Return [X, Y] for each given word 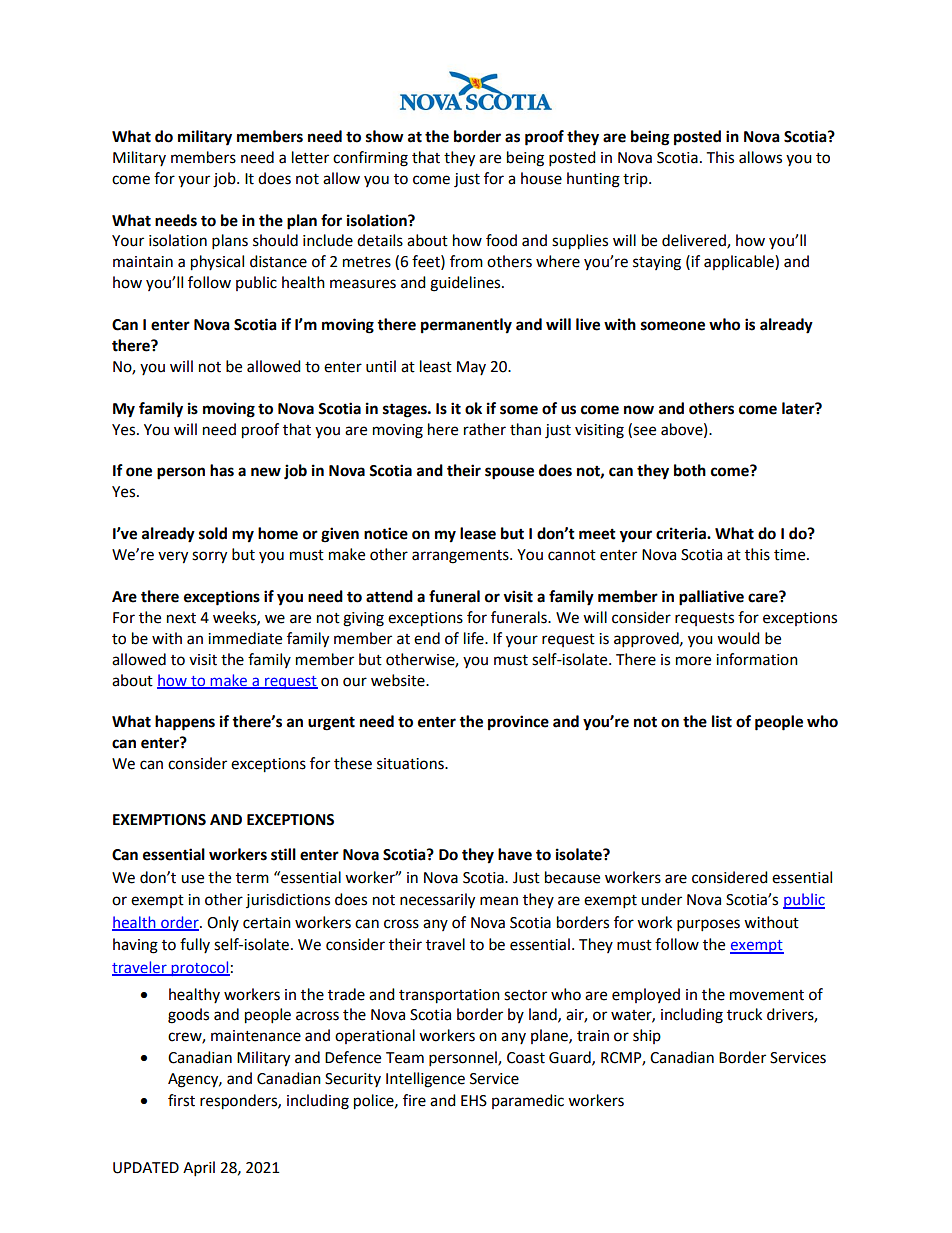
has [222, 470]
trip [636, 180]
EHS [474, 1101]
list [722, 721]
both [690, 470]
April [199, 1169]
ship [647, 1036]
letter [310, 157]
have [515, 854]
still [283, 854]
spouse [509, 473]
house [541, 178]
